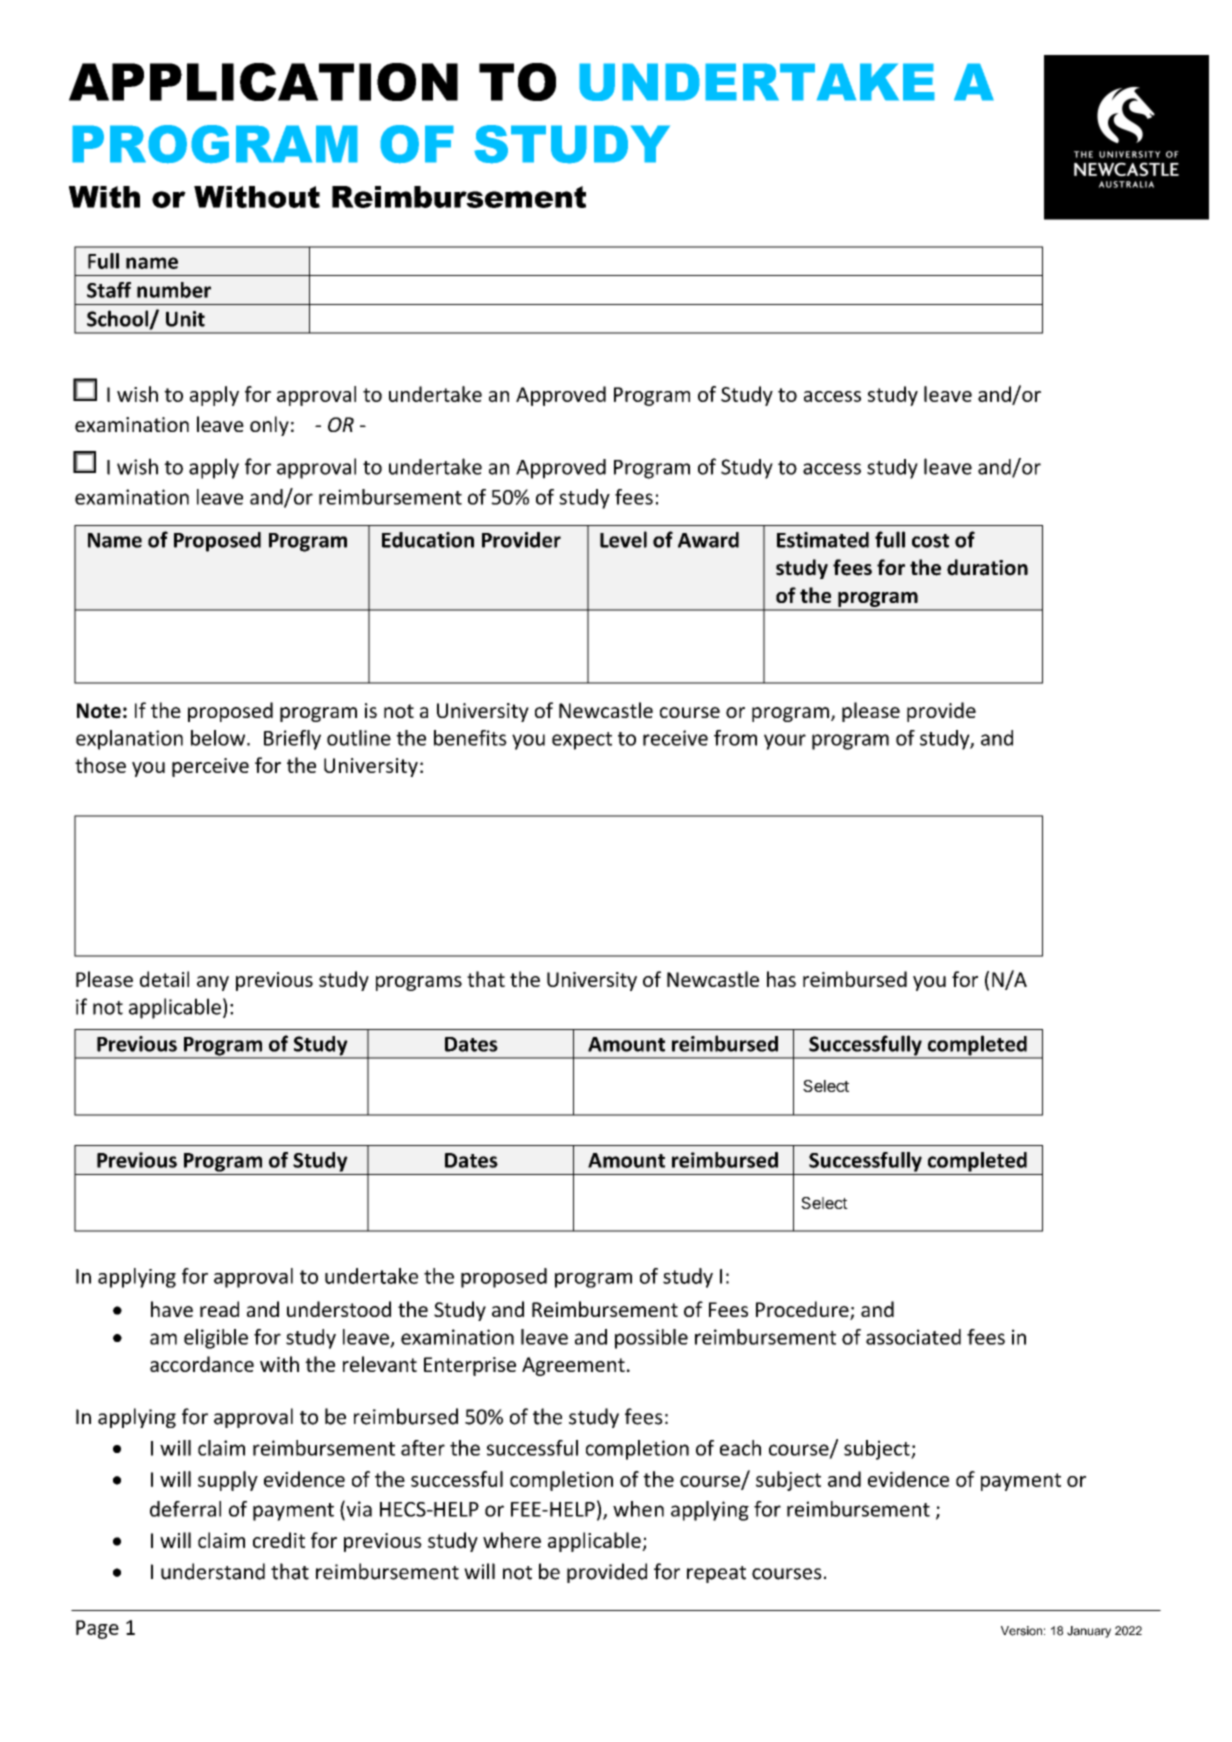  I want to click on associated, so click(913, 1337).
